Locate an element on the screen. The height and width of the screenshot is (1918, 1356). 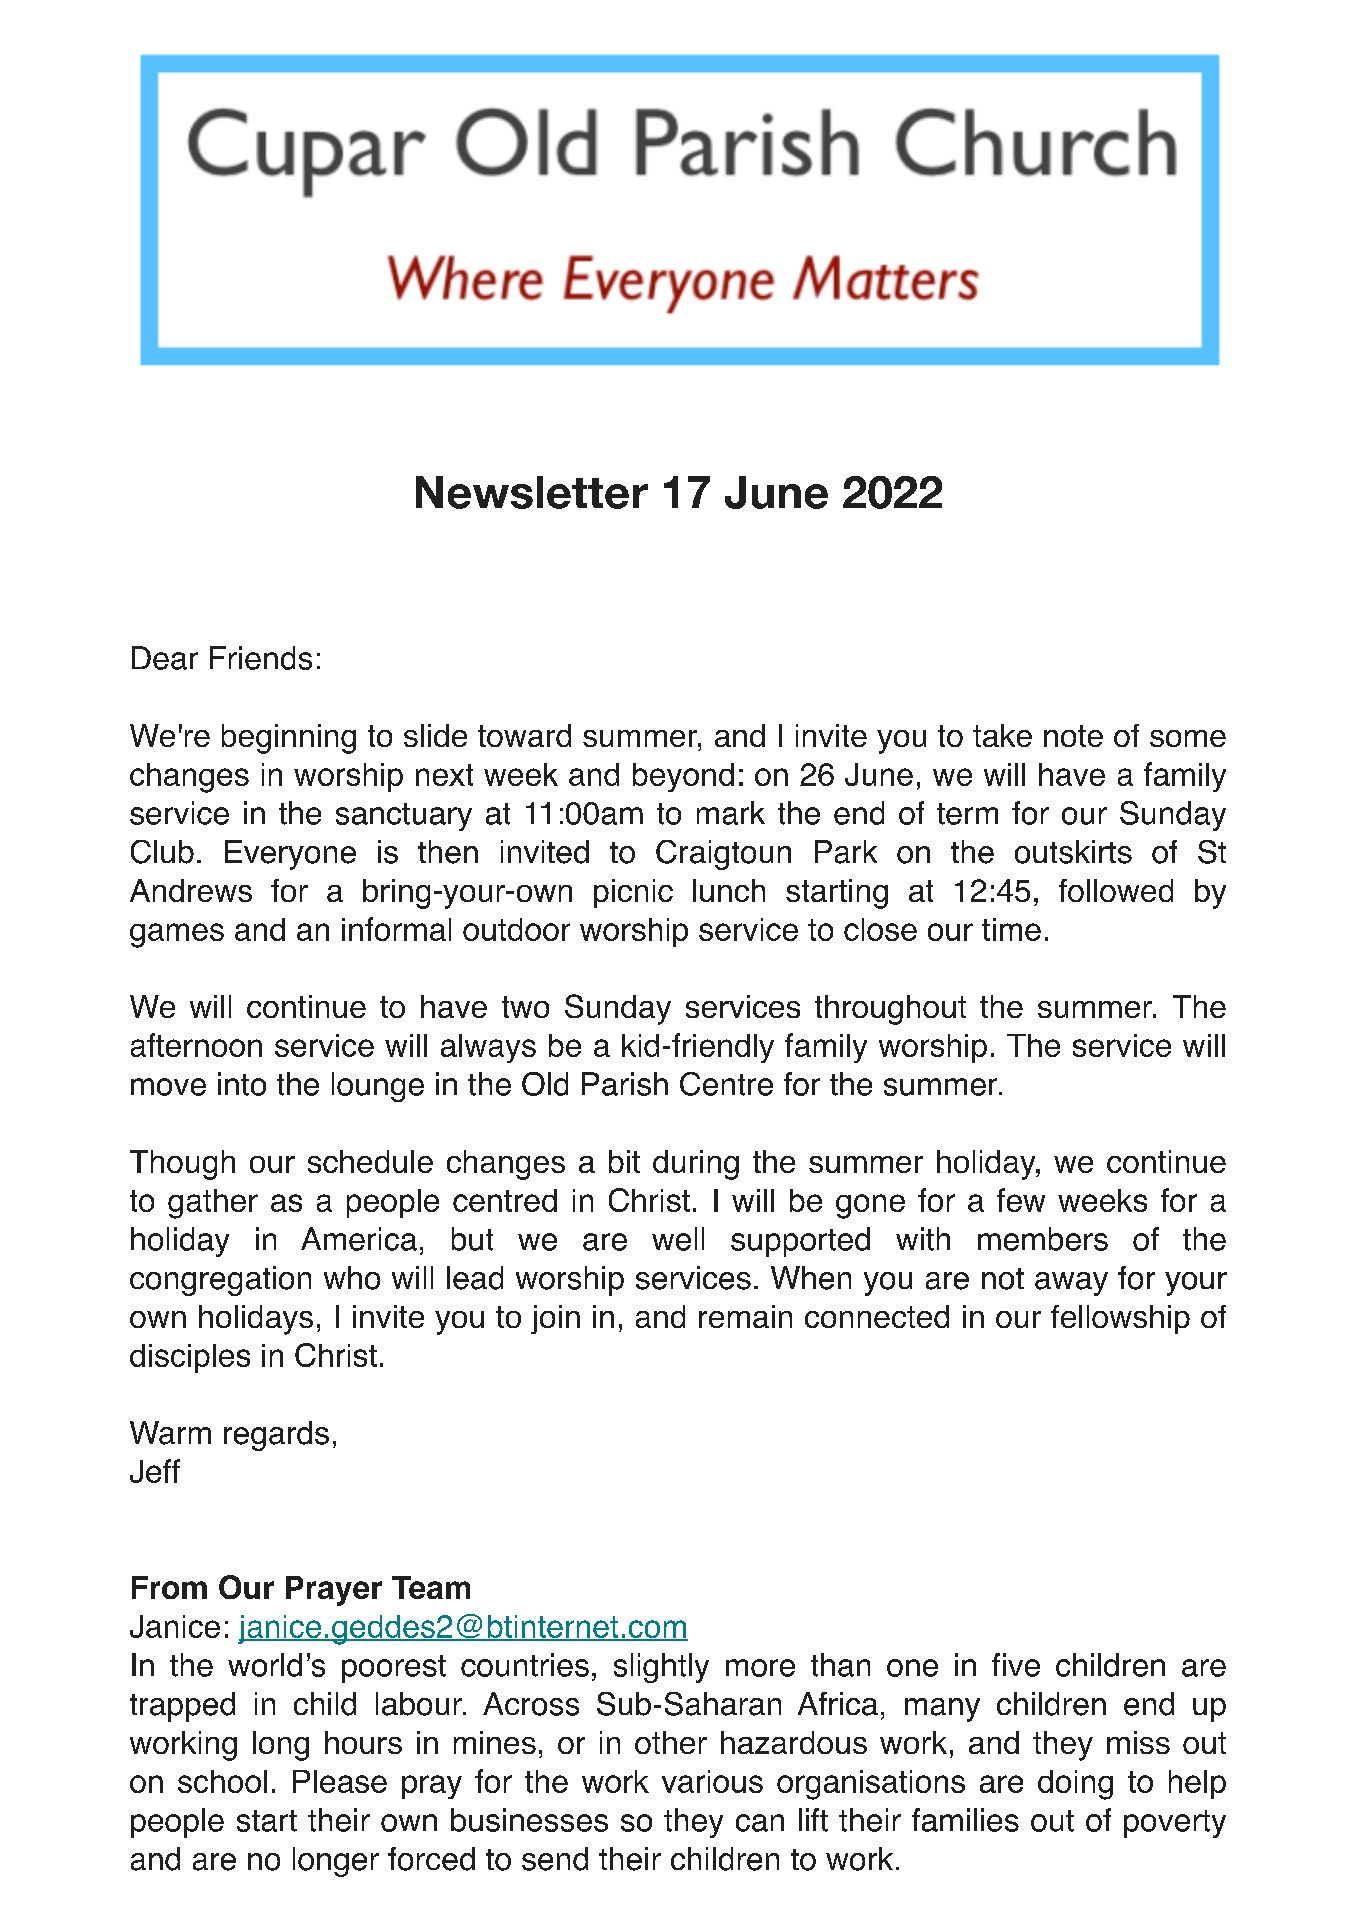
Newsletter is located at coordinates (532, 492).
